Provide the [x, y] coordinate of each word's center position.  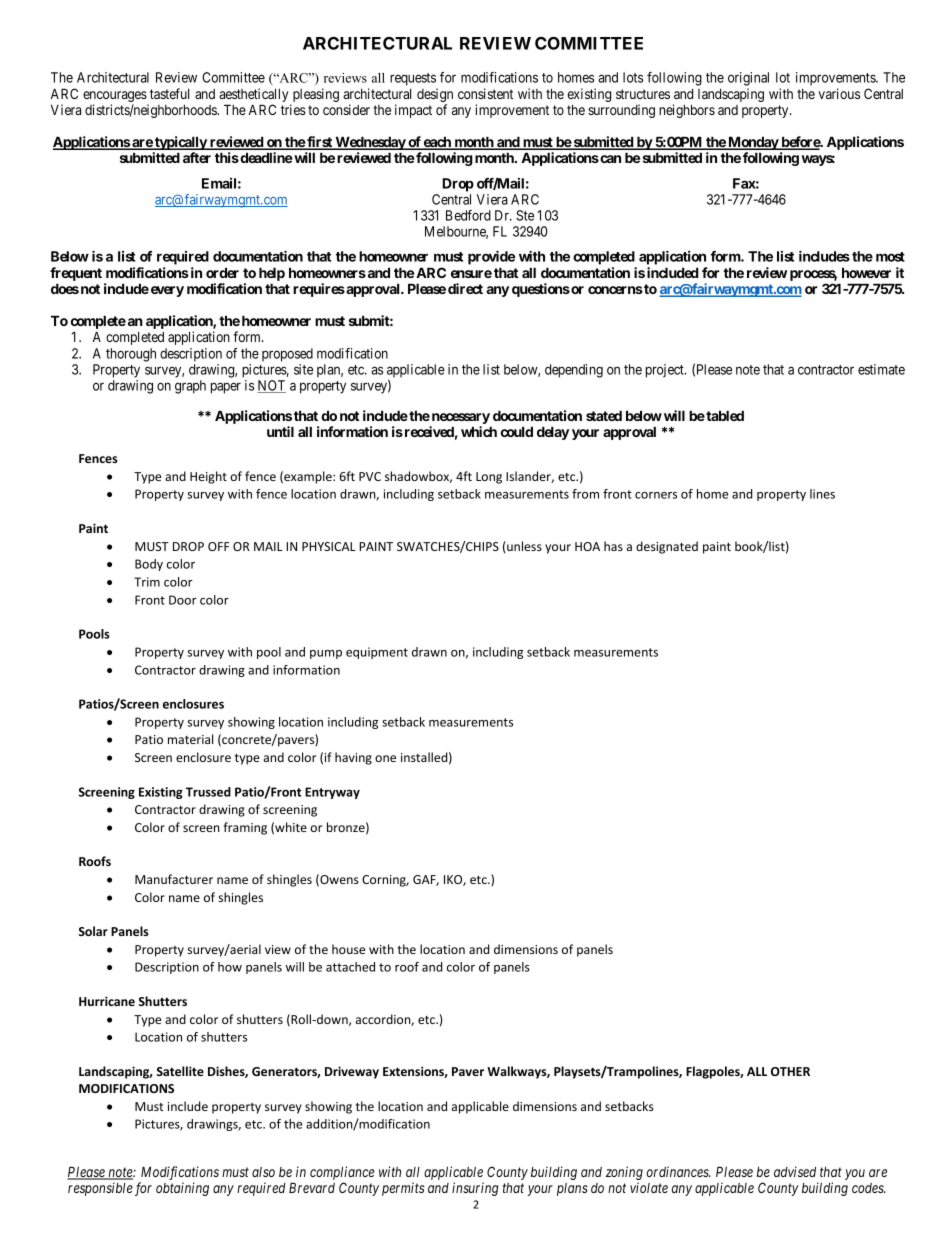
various [839, 93]
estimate [881, 369]
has [613, 546]
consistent [485, 93]
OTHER [790, 1071]
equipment [377, 653]
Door [183, 600]
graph [190, 387]
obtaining [182, 1189]
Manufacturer [174, 879]
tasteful [169, 93]
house [348, 949]
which [479, 431]
